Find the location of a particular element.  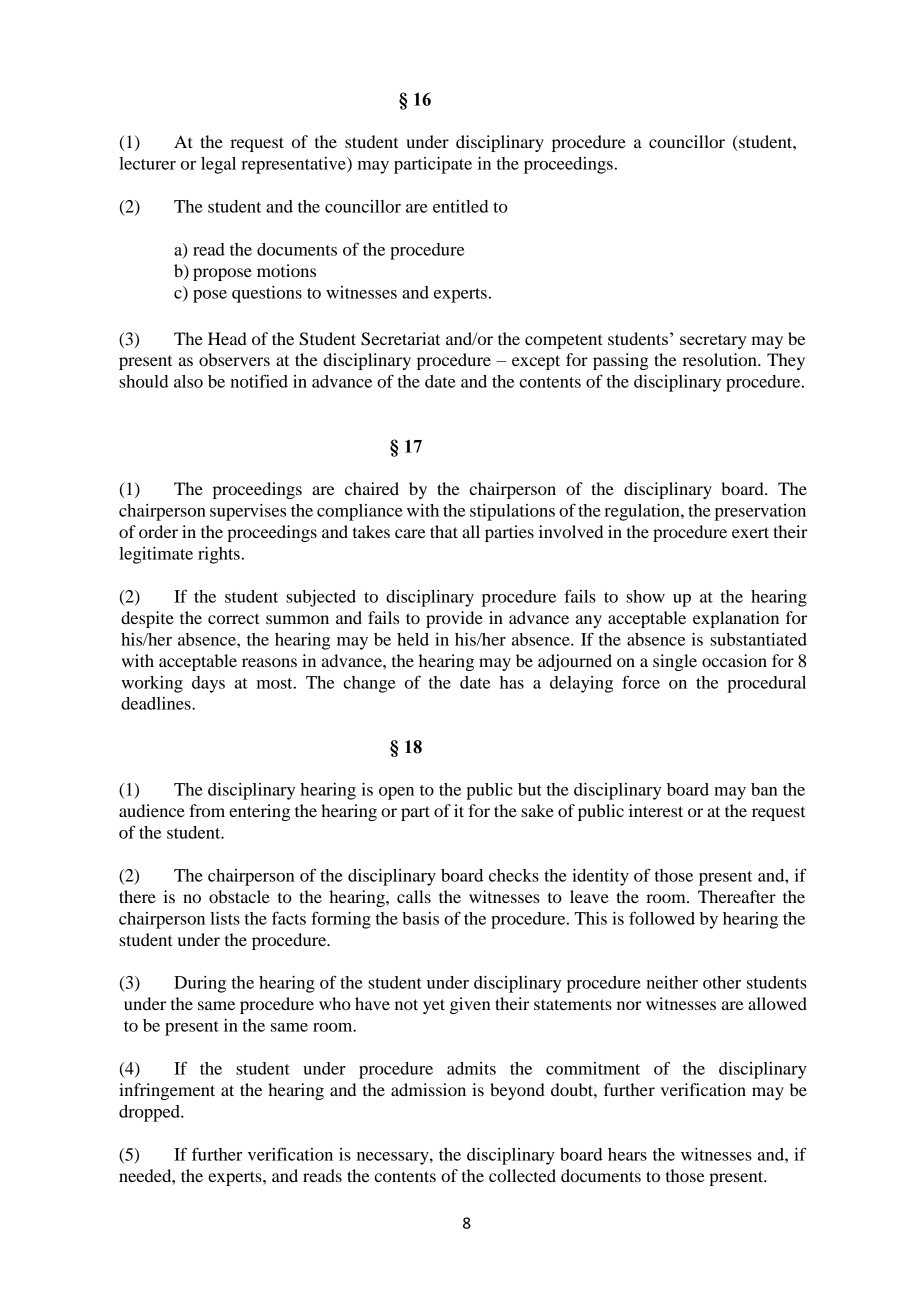

entitled is located at coordinates (460, 206).
